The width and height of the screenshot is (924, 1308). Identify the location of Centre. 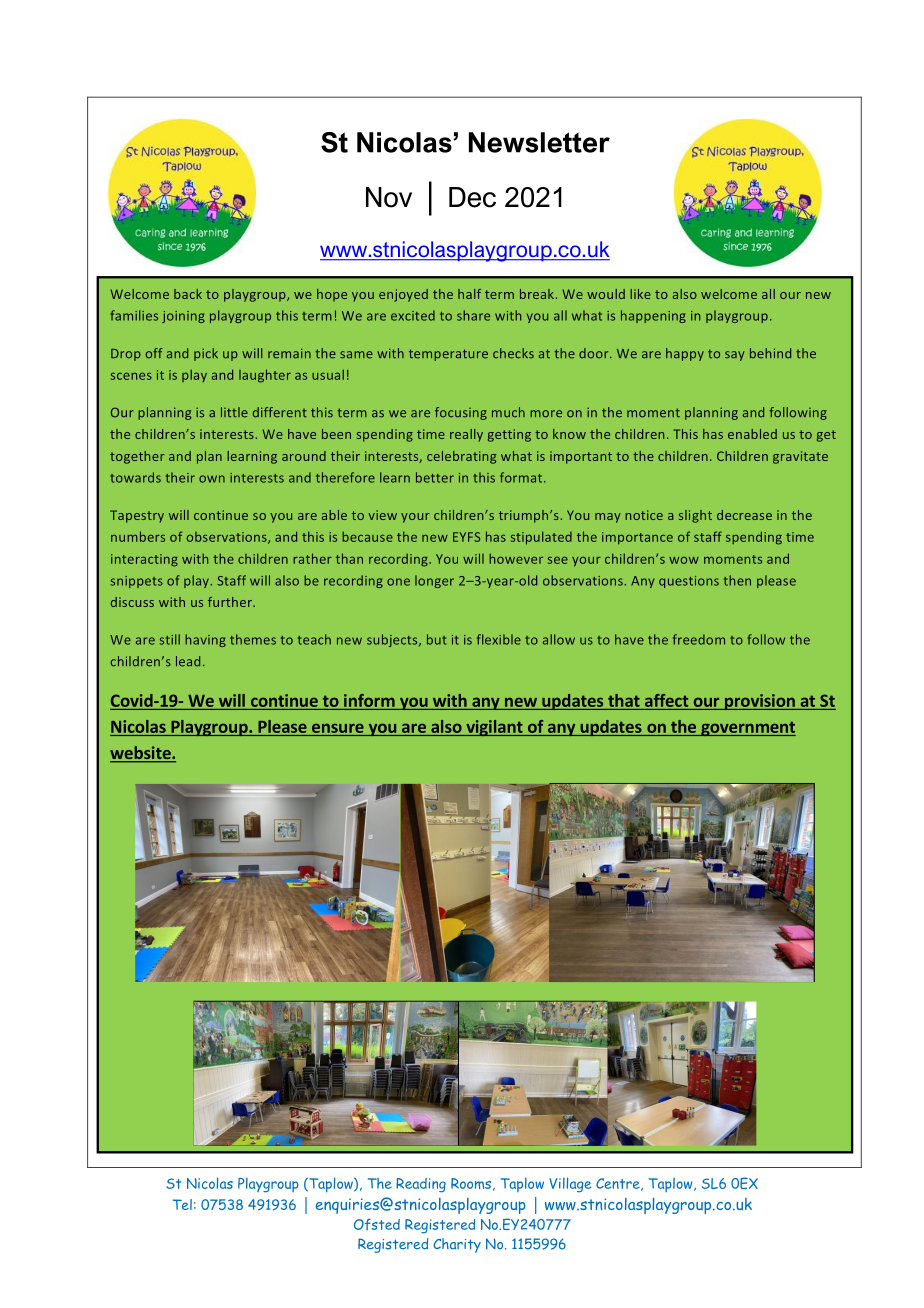
(619, 1184).
